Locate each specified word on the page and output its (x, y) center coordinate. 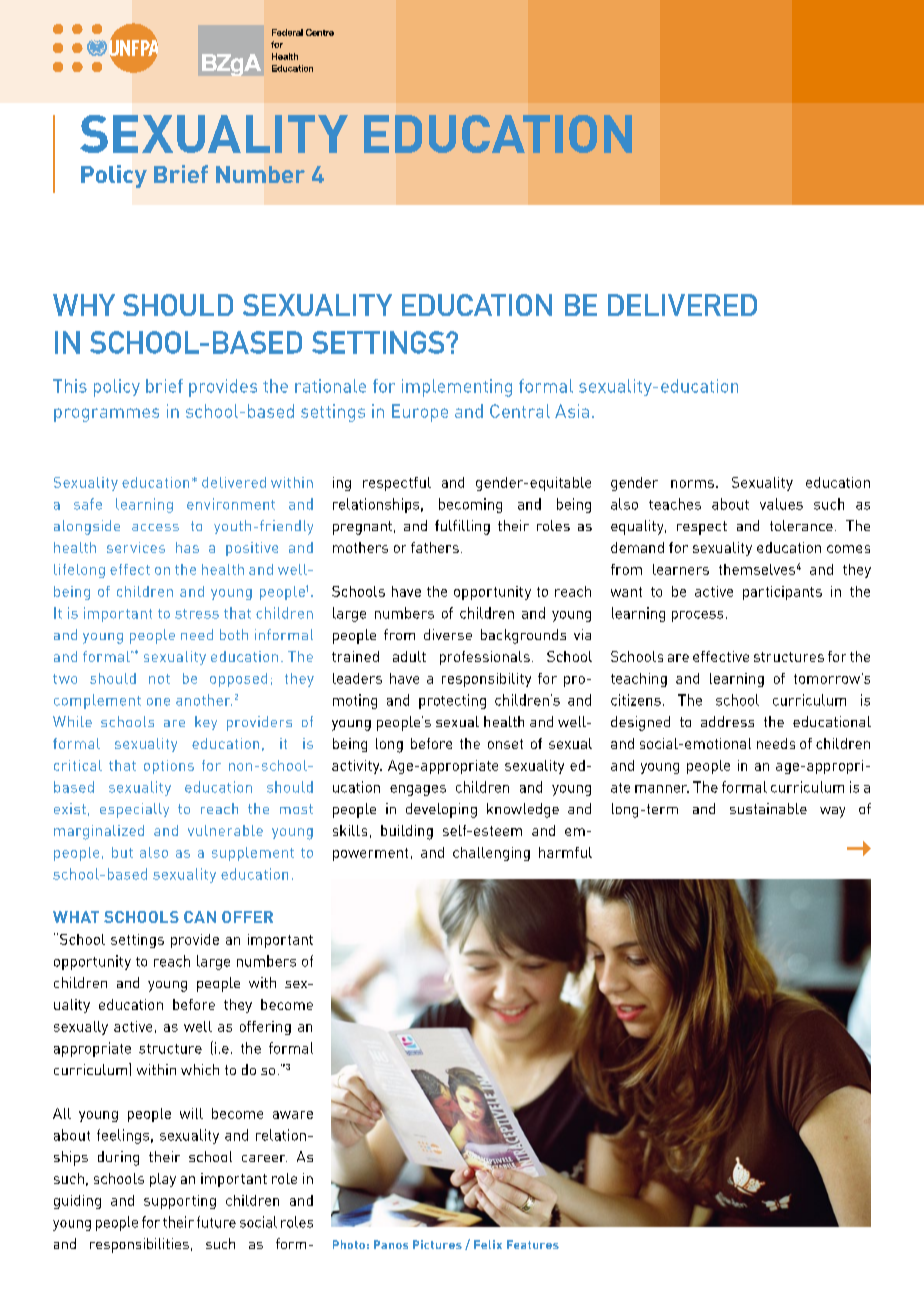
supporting (180, 1202)
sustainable (768, 808)
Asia (572, 411)
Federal (287, 32)
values (781, 504)
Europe (420, 413)
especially (134, 810)
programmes (106, 415)
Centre (320, 32)
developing (441, 810)
